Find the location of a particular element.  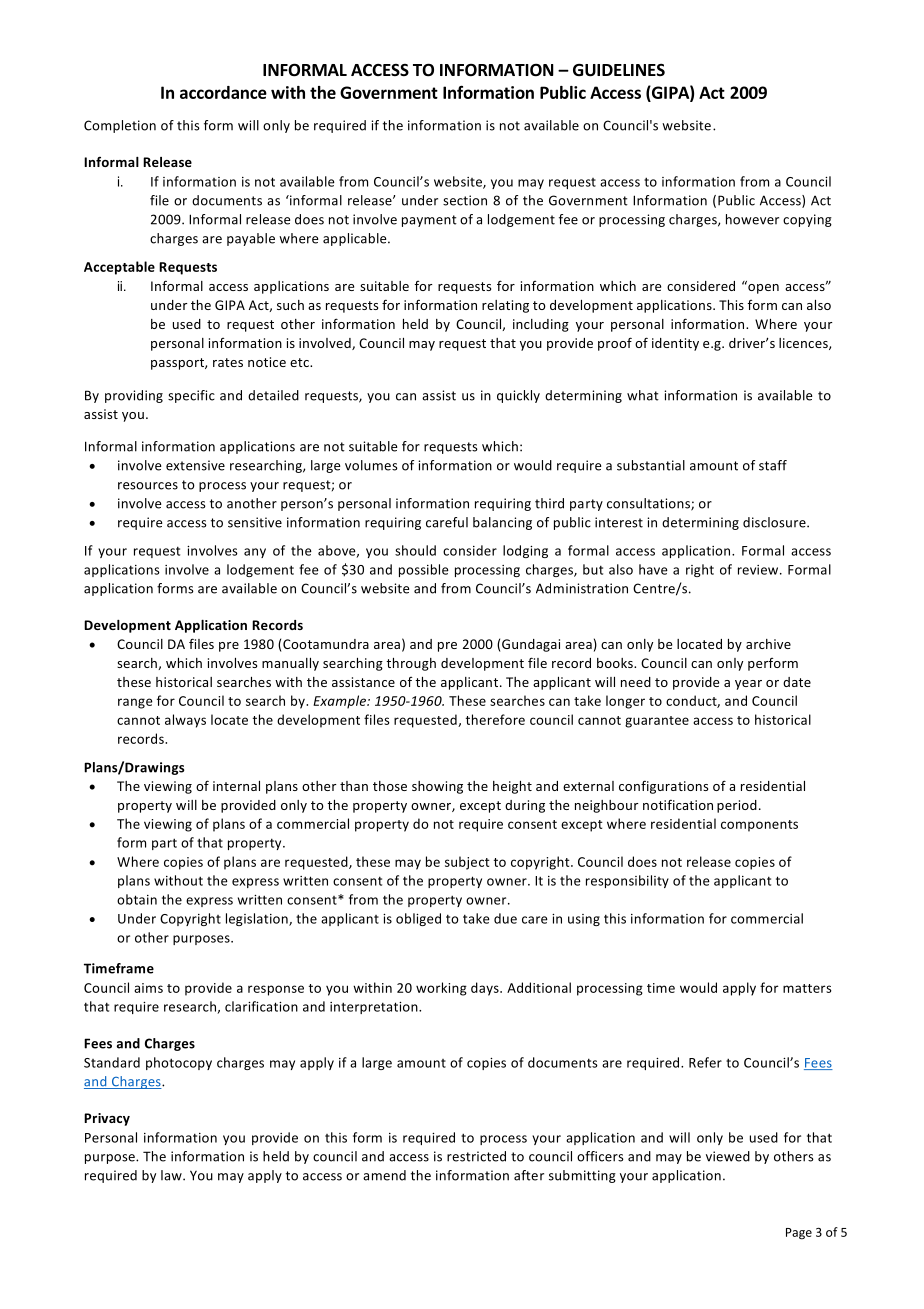

always is located at coordinates (185, 721).
